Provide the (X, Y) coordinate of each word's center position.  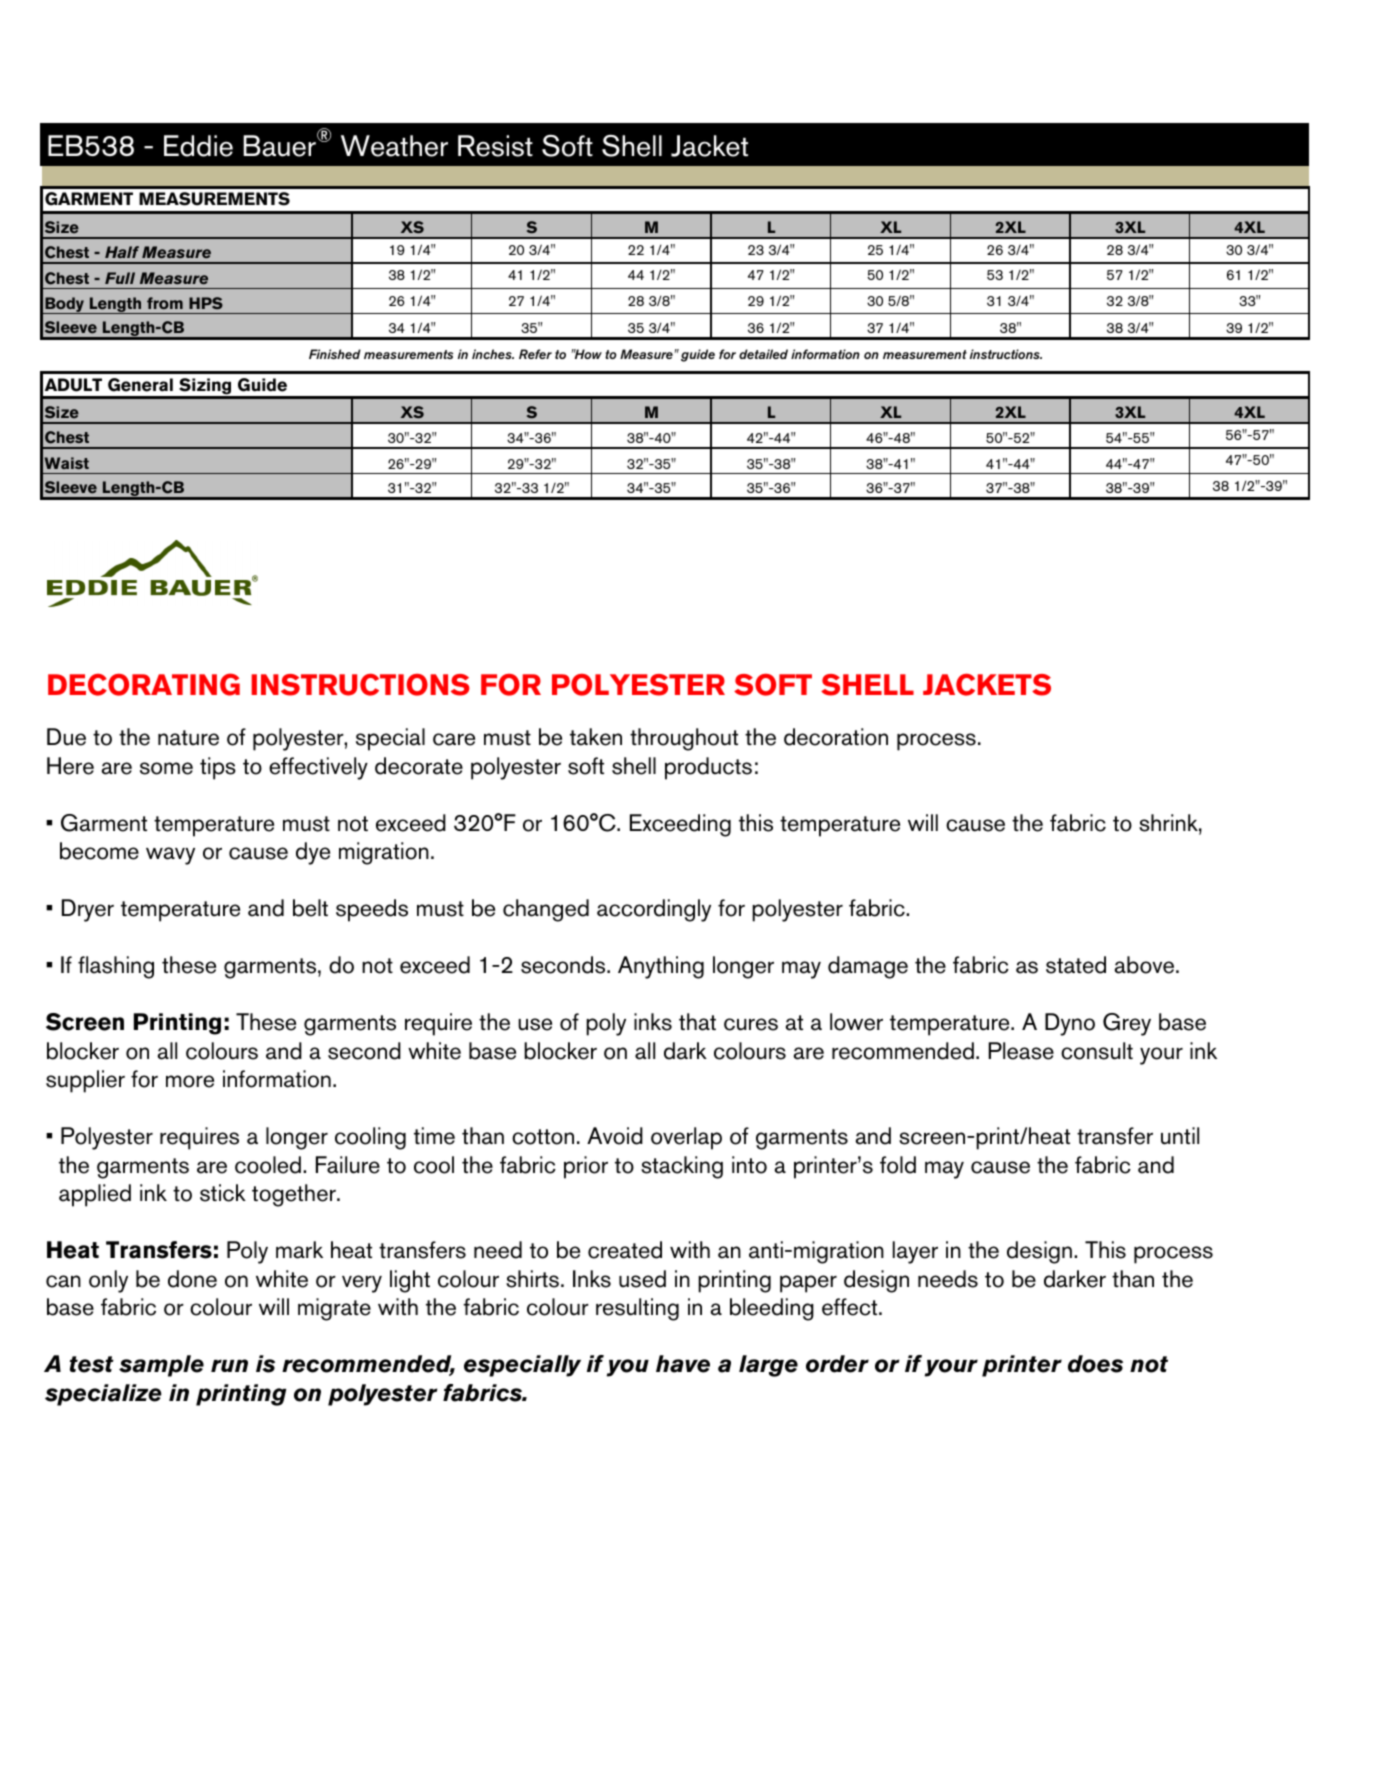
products (708, 768)
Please (1021, 1051)
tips (218, 768)
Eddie (198, 146)
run (229, 1365)
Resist (495, 146)
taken (596, 737)
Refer (535, 354)
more (190, 1081)
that (697, 1022)
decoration (836, 737)
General (140, 385)
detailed (763, 354)
